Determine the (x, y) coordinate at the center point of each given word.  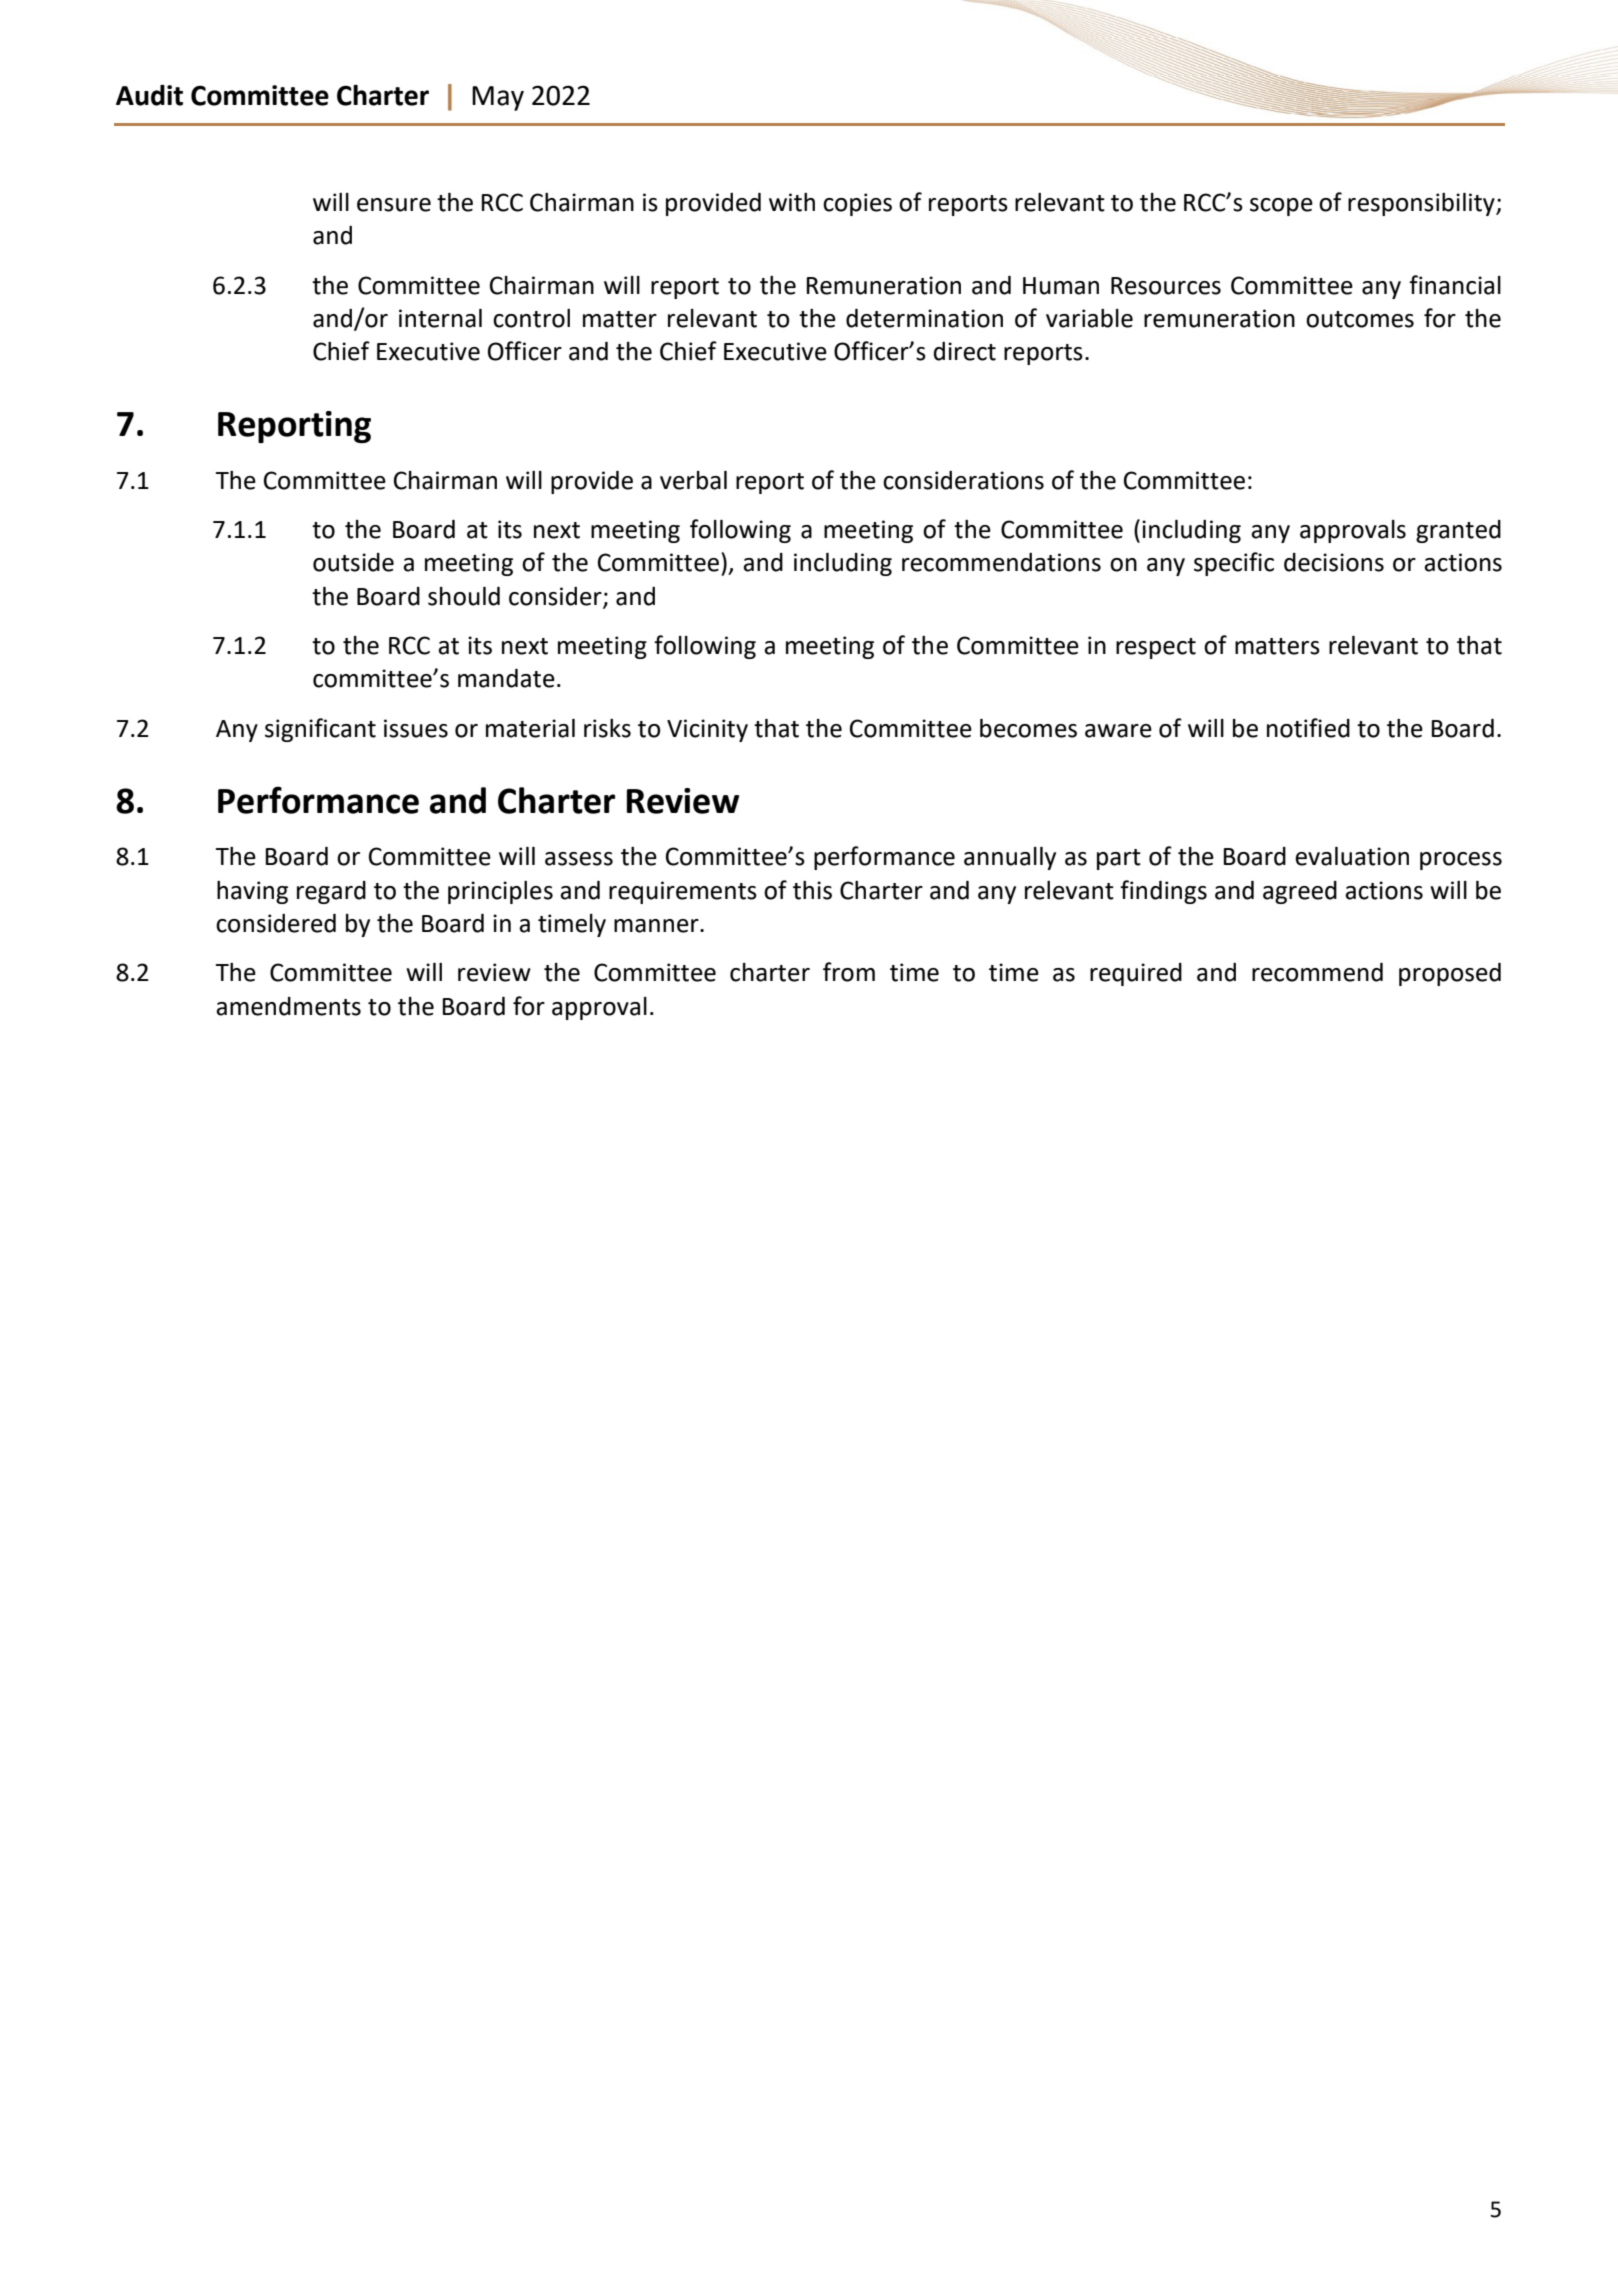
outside (353, 562)
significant (320, 730)
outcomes (1360, 319)
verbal (693, 480)
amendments (288, 1006)
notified (1308, 728)
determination (924, 318)
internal (440, 318)
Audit (149, 95)
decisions (1334, 562)
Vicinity (707, 730)
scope (1281, 207)
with (792, 202)
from (849, 972)
